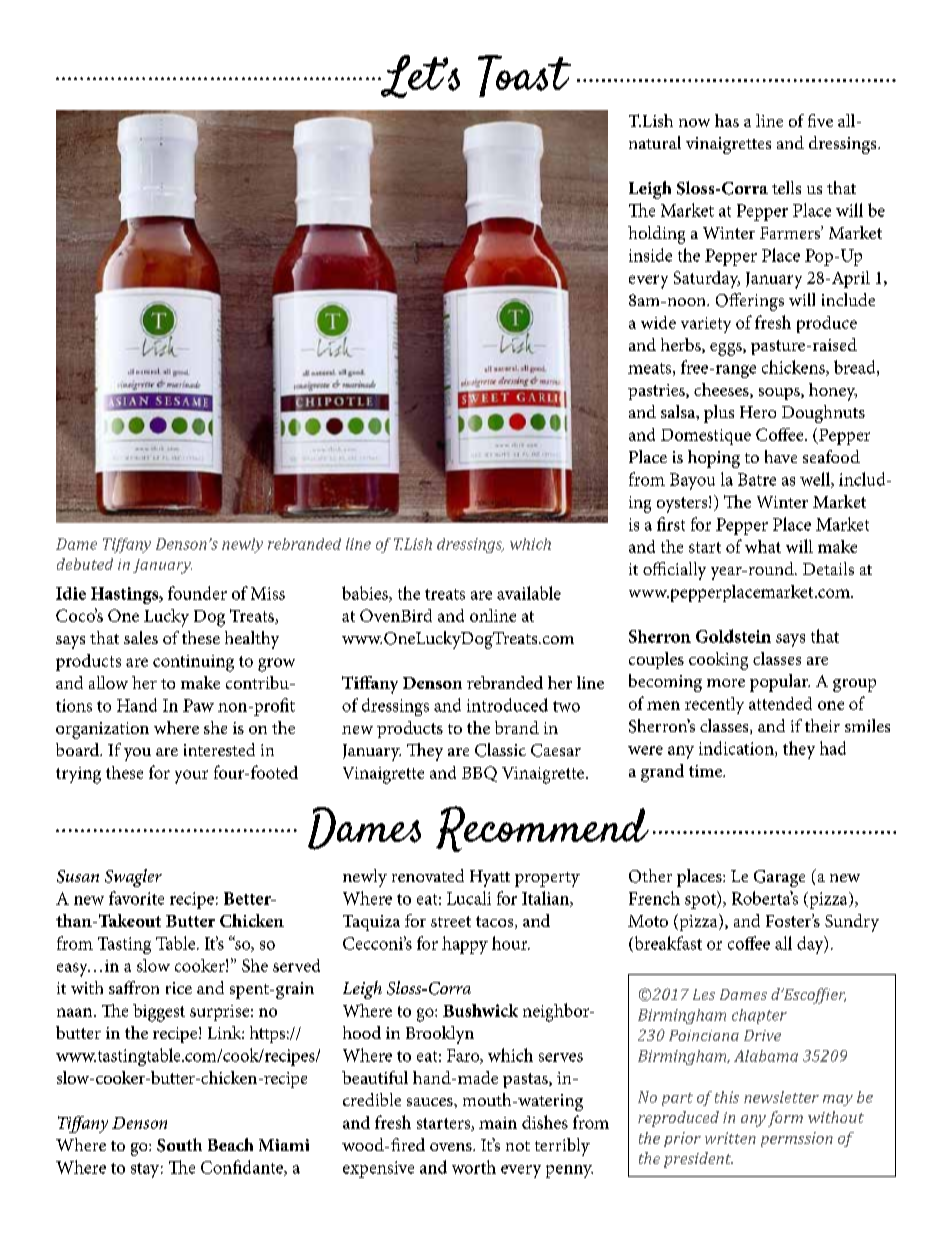  Describe the element at coordinates (706, 771) in the image. I see `time` at that location.
